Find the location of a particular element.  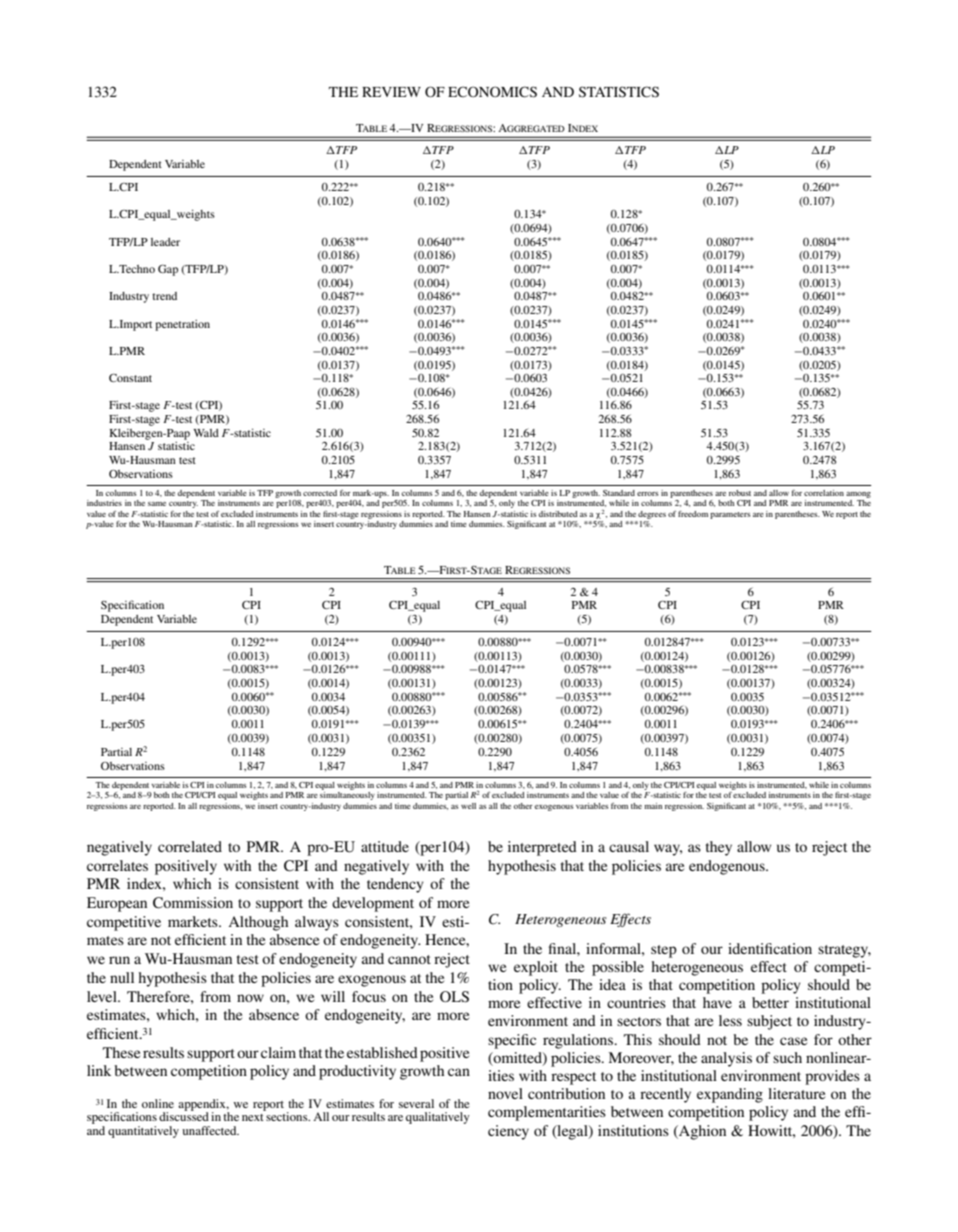

correlated is located at coordinates (190, 846).
